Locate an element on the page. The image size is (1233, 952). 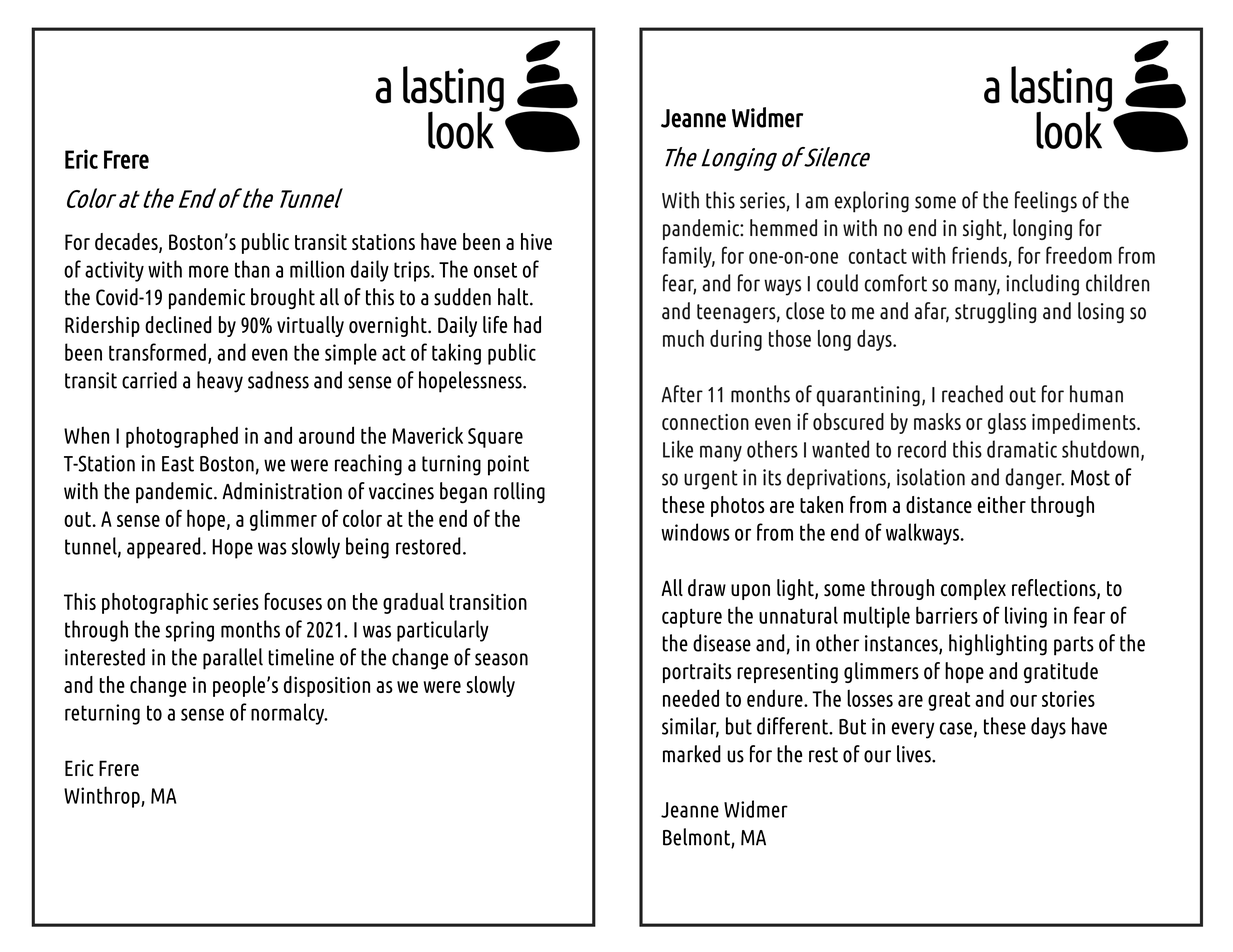
sight is located at coordinates (983, 229).
